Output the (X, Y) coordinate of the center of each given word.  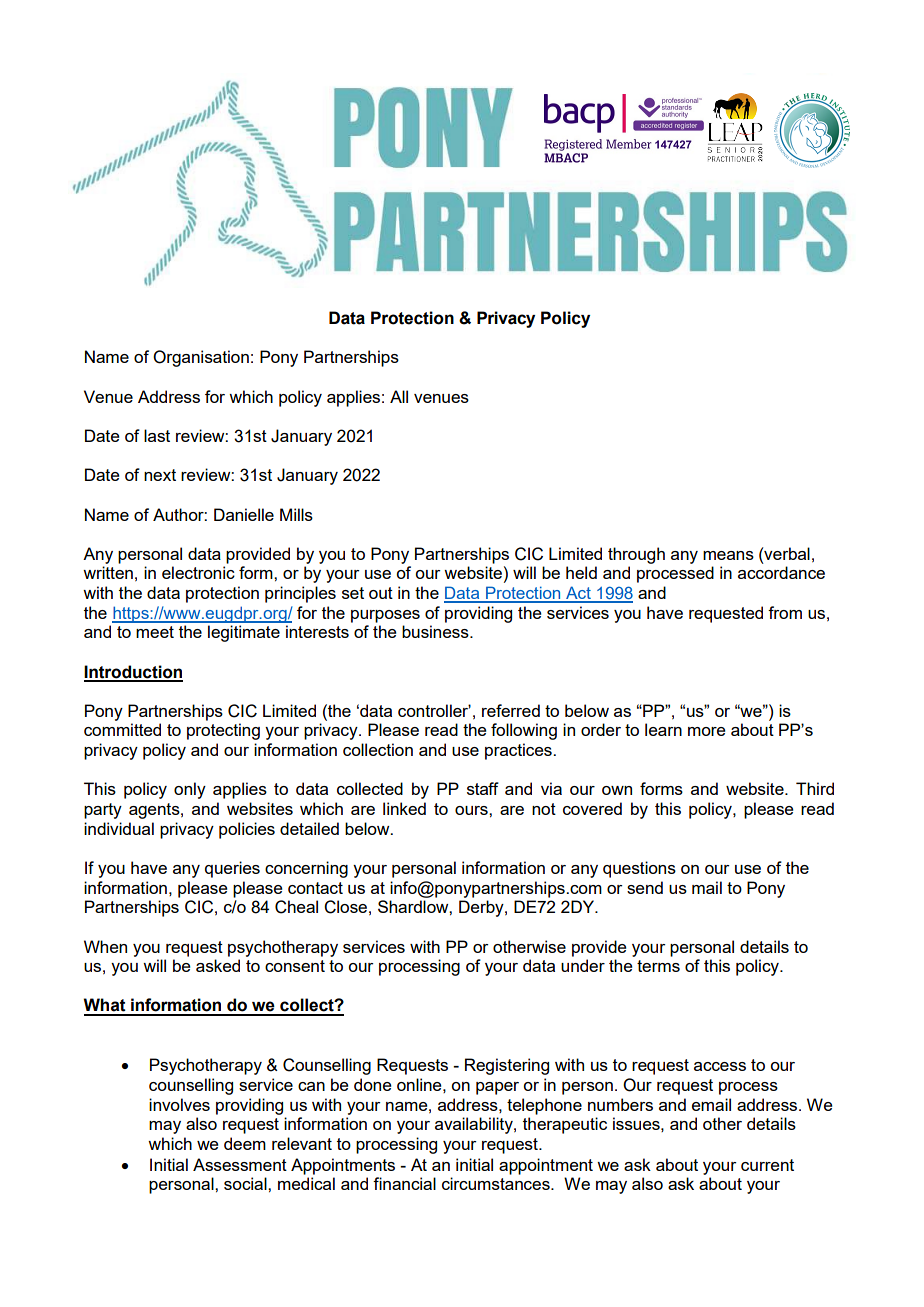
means (728, 555)
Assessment (240, 1164)
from (785, 612)
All (399, 396)
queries (232, 869)
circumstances (497, 1183)
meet (155, 632)
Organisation (201, 358)
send (645, 887)
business (436, 631)
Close (345, 907)
